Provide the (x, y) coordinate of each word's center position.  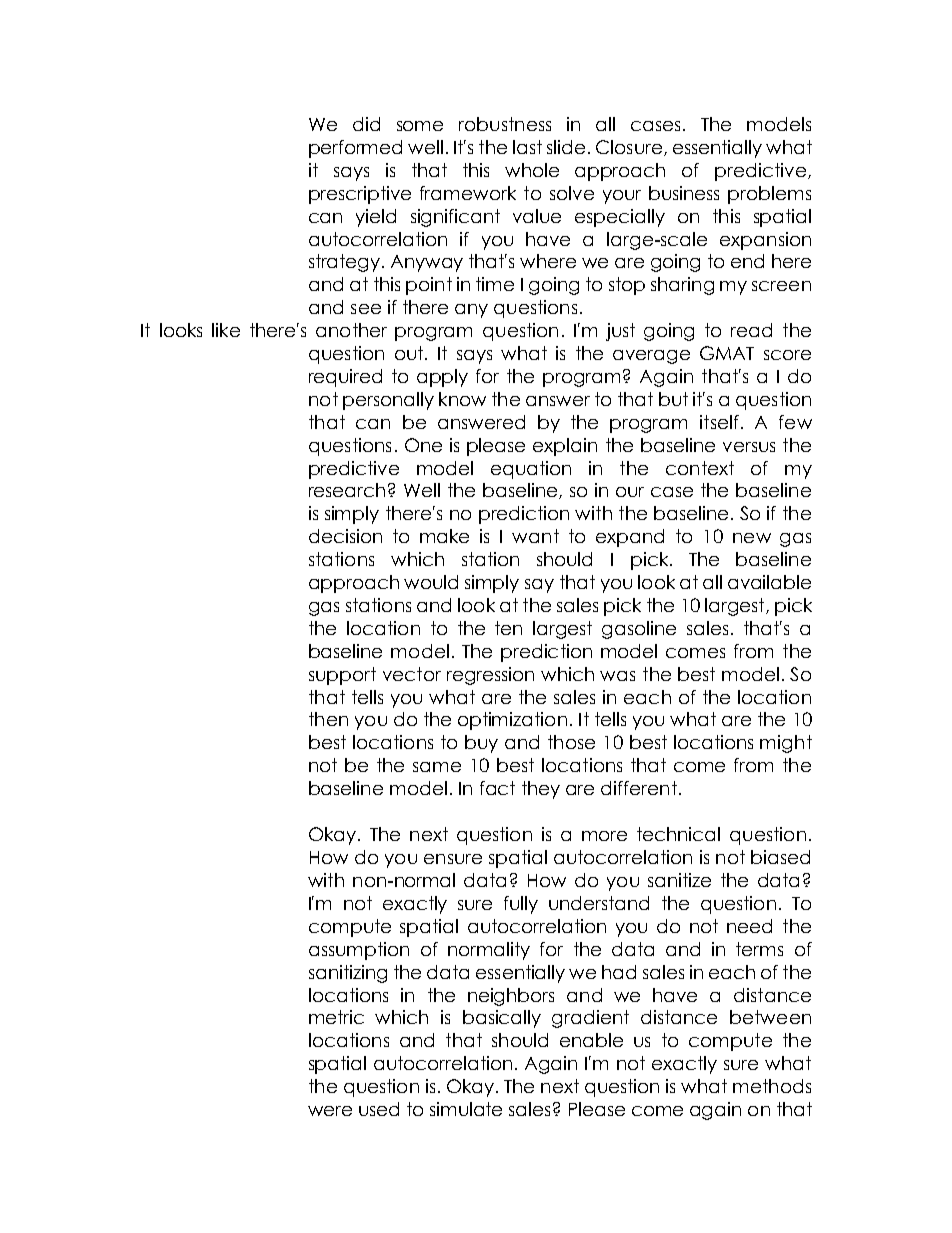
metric (336, 1017)
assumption (359, 951)
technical (678, 834)
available (769, 582)
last (527, 147)
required (345, 378)
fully (521, 905)
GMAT (727, 353)
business (684, 193)
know (462, 399)
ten (508, 628)
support (342, 676)
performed (355, 149)
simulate (466, 1109)
